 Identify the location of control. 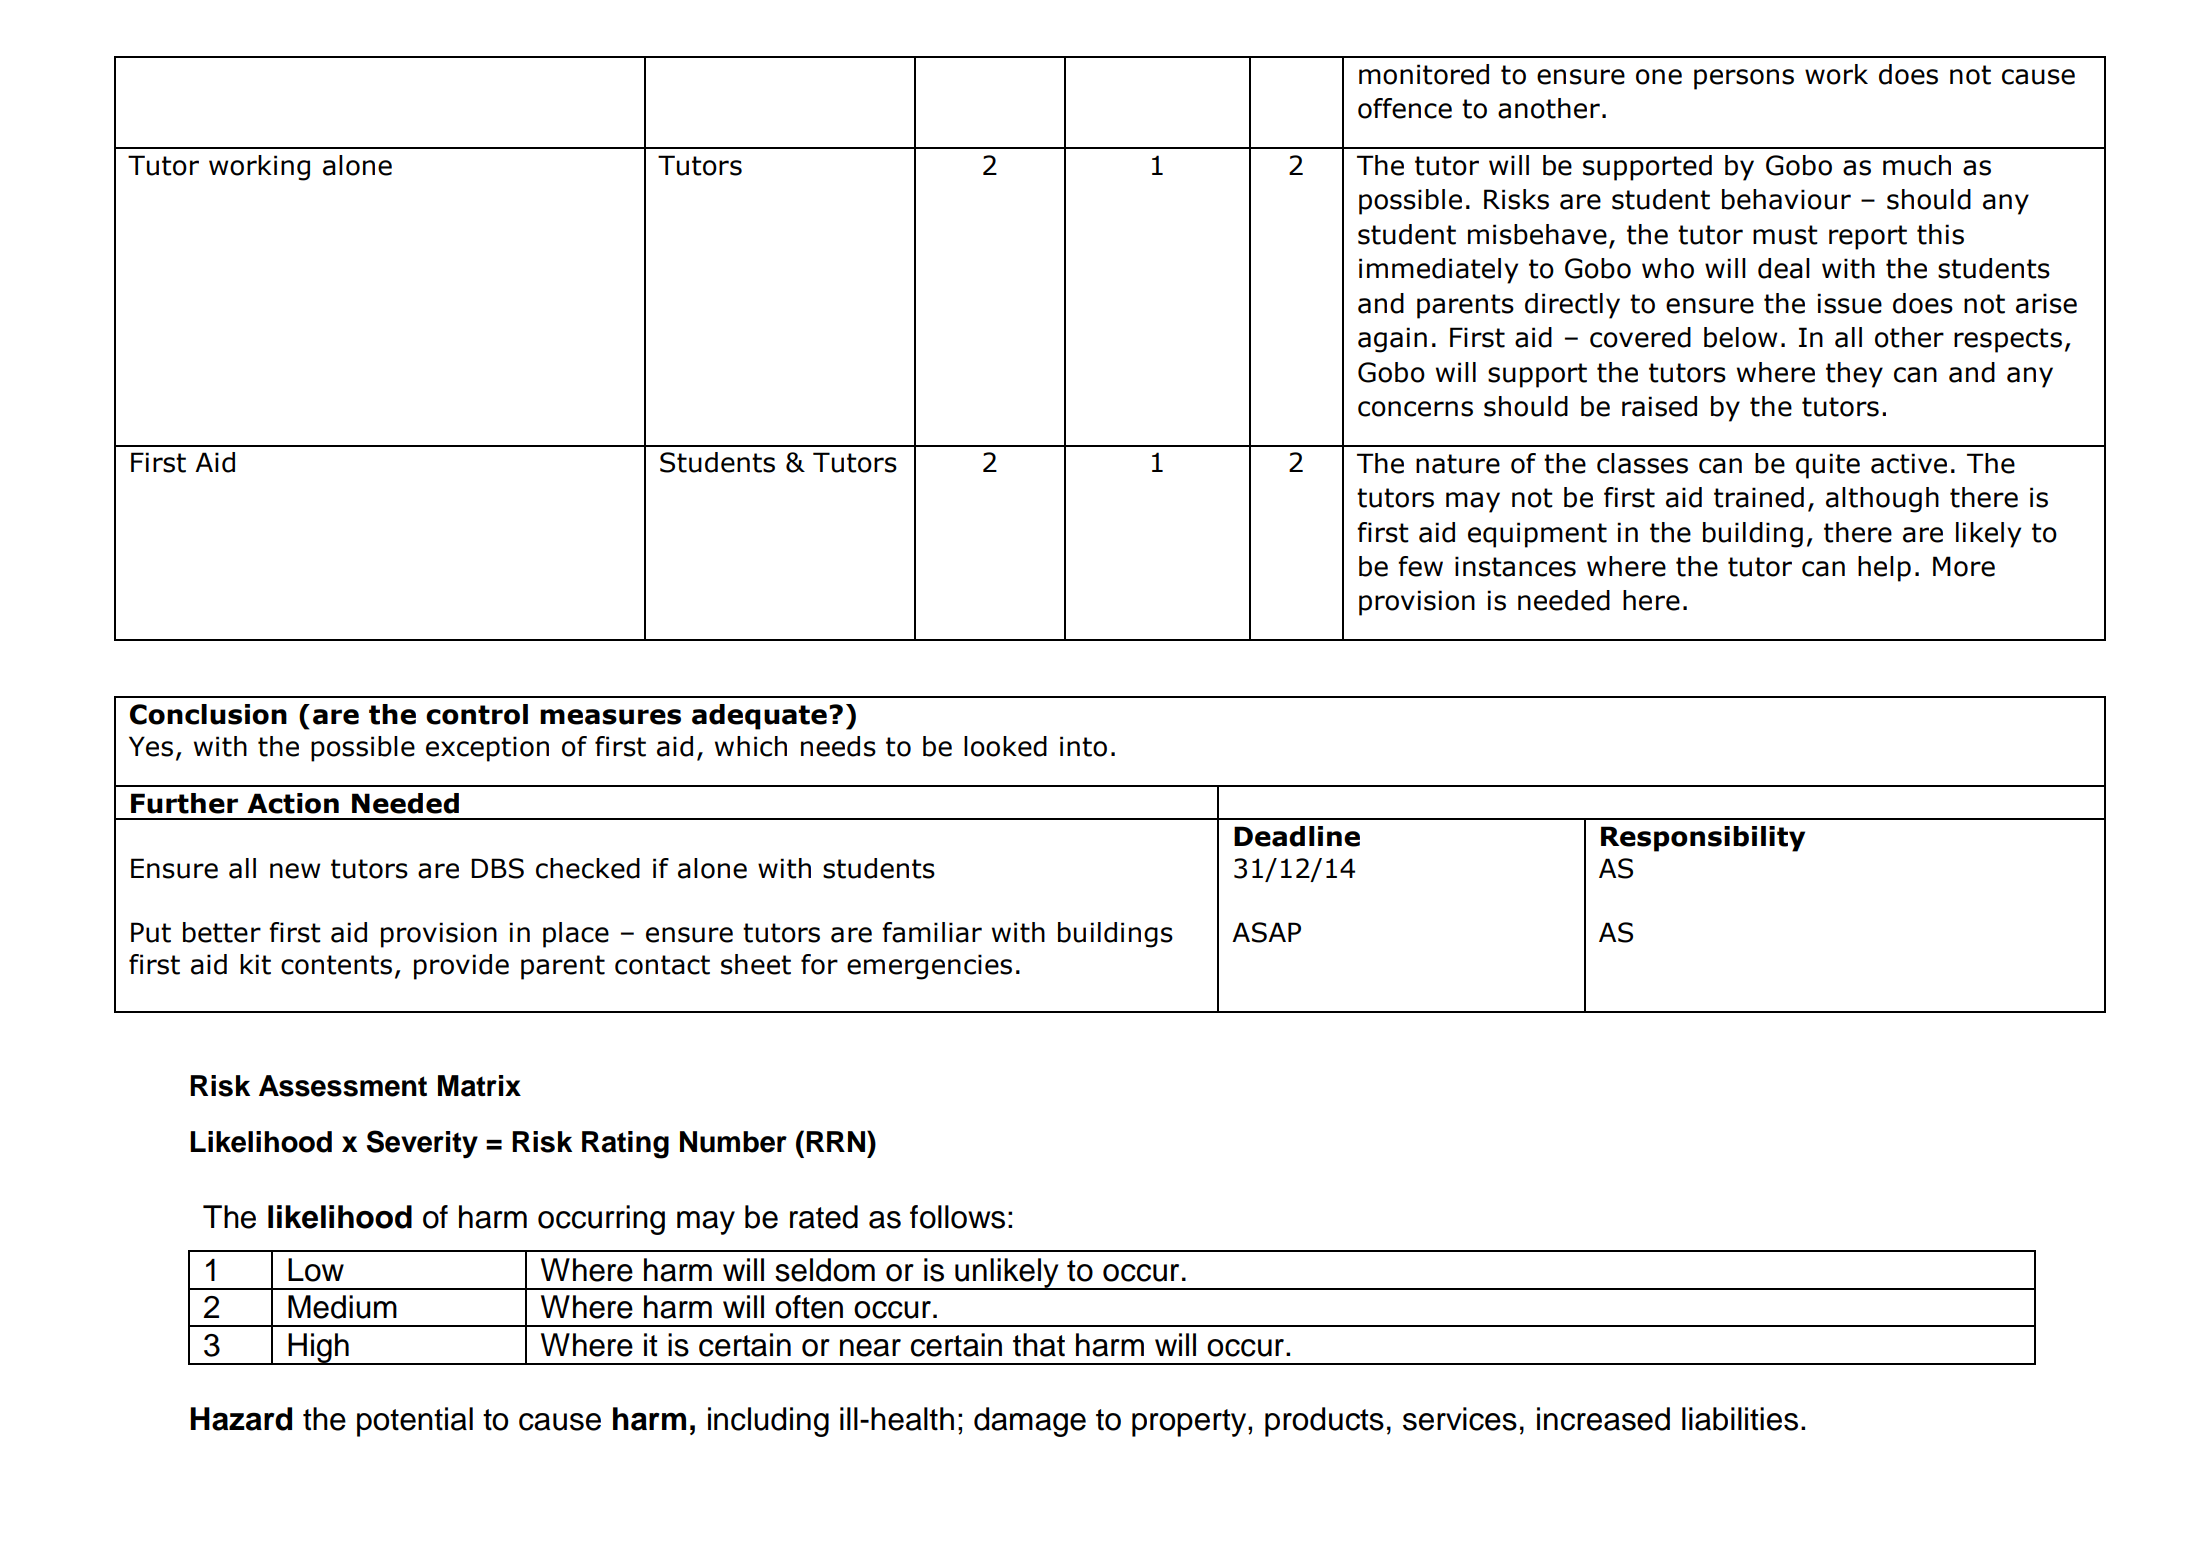
(477, 714).
